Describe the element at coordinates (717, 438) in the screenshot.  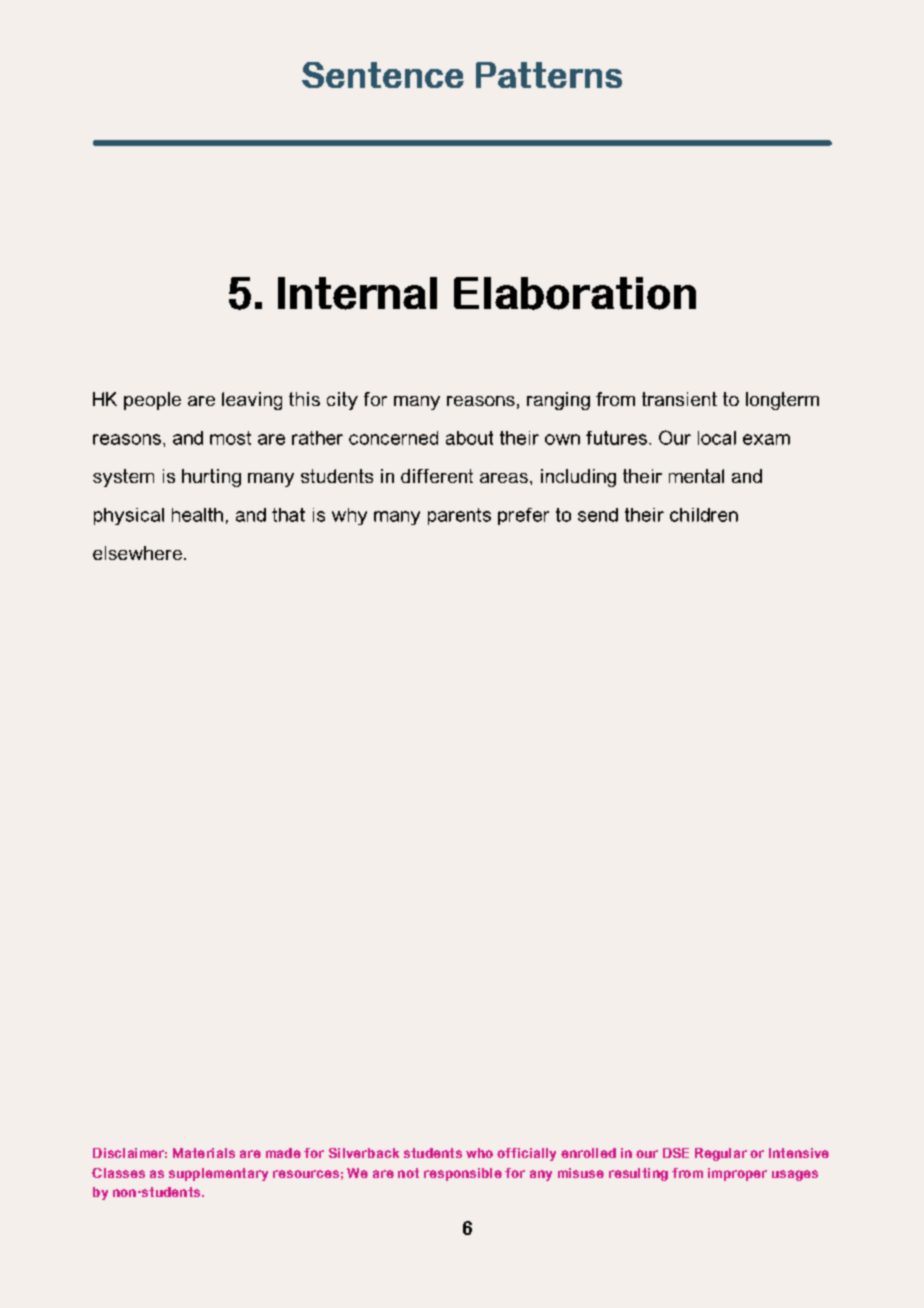
I see `local` at that location.
